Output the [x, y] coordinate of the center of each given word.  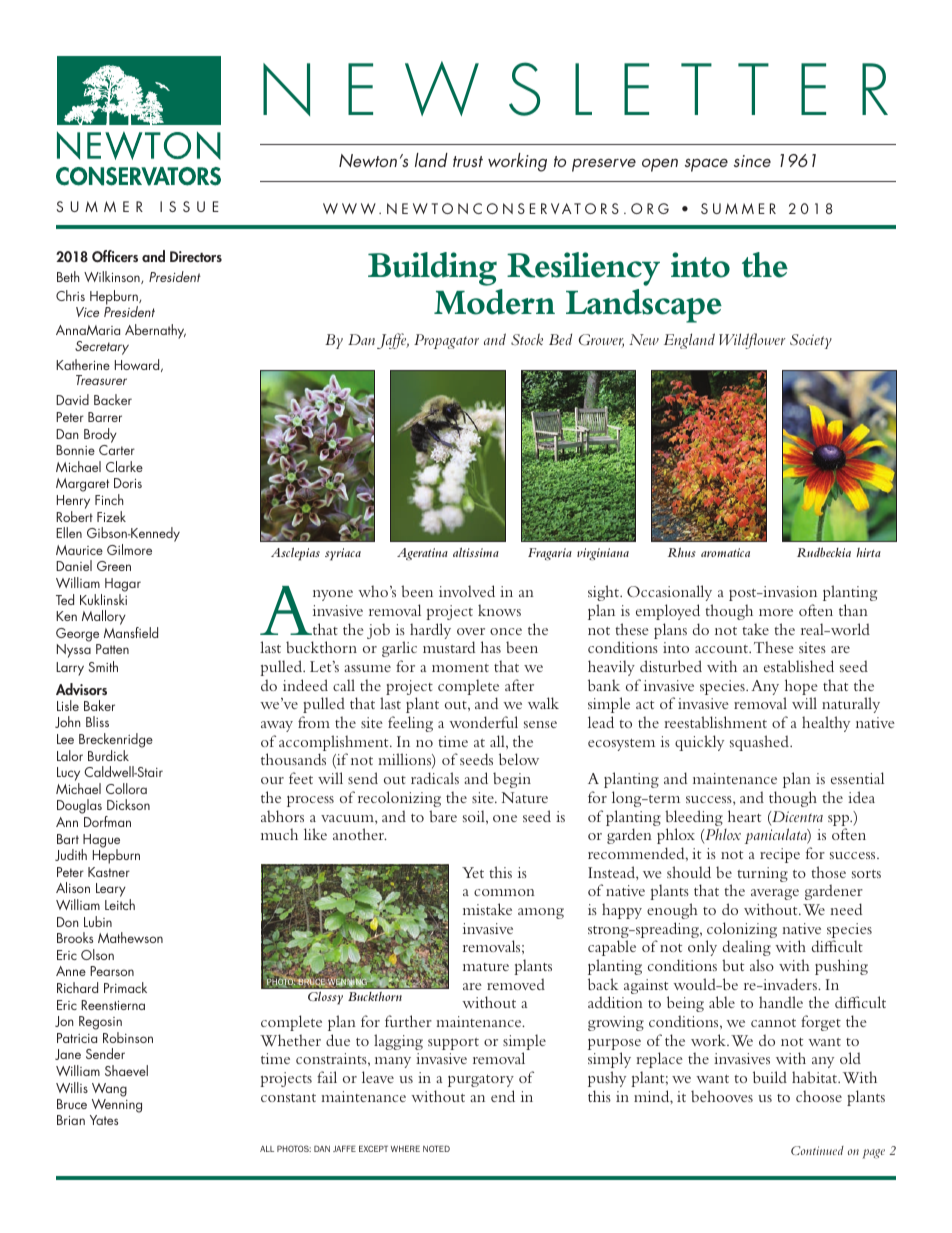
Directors [196, 256]
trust [468, 161]
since [752, 161]
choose [819, 1096]
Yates [104, 1120]
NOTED [436, 1148]
